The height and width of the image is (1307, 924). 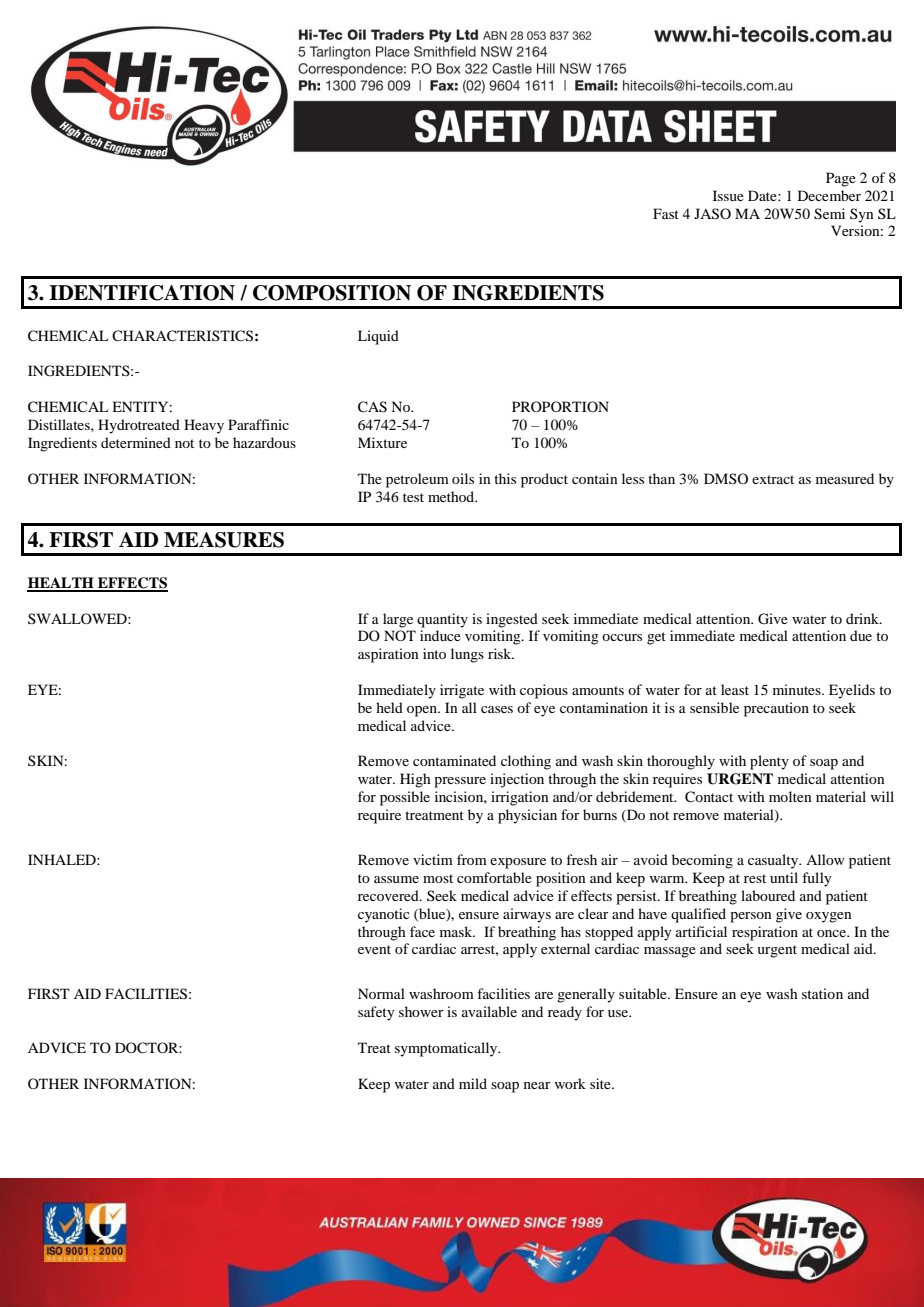 What do you see at coordinates (440, 635) in the image?
I see `induce` at bounding box center [440, 635].
